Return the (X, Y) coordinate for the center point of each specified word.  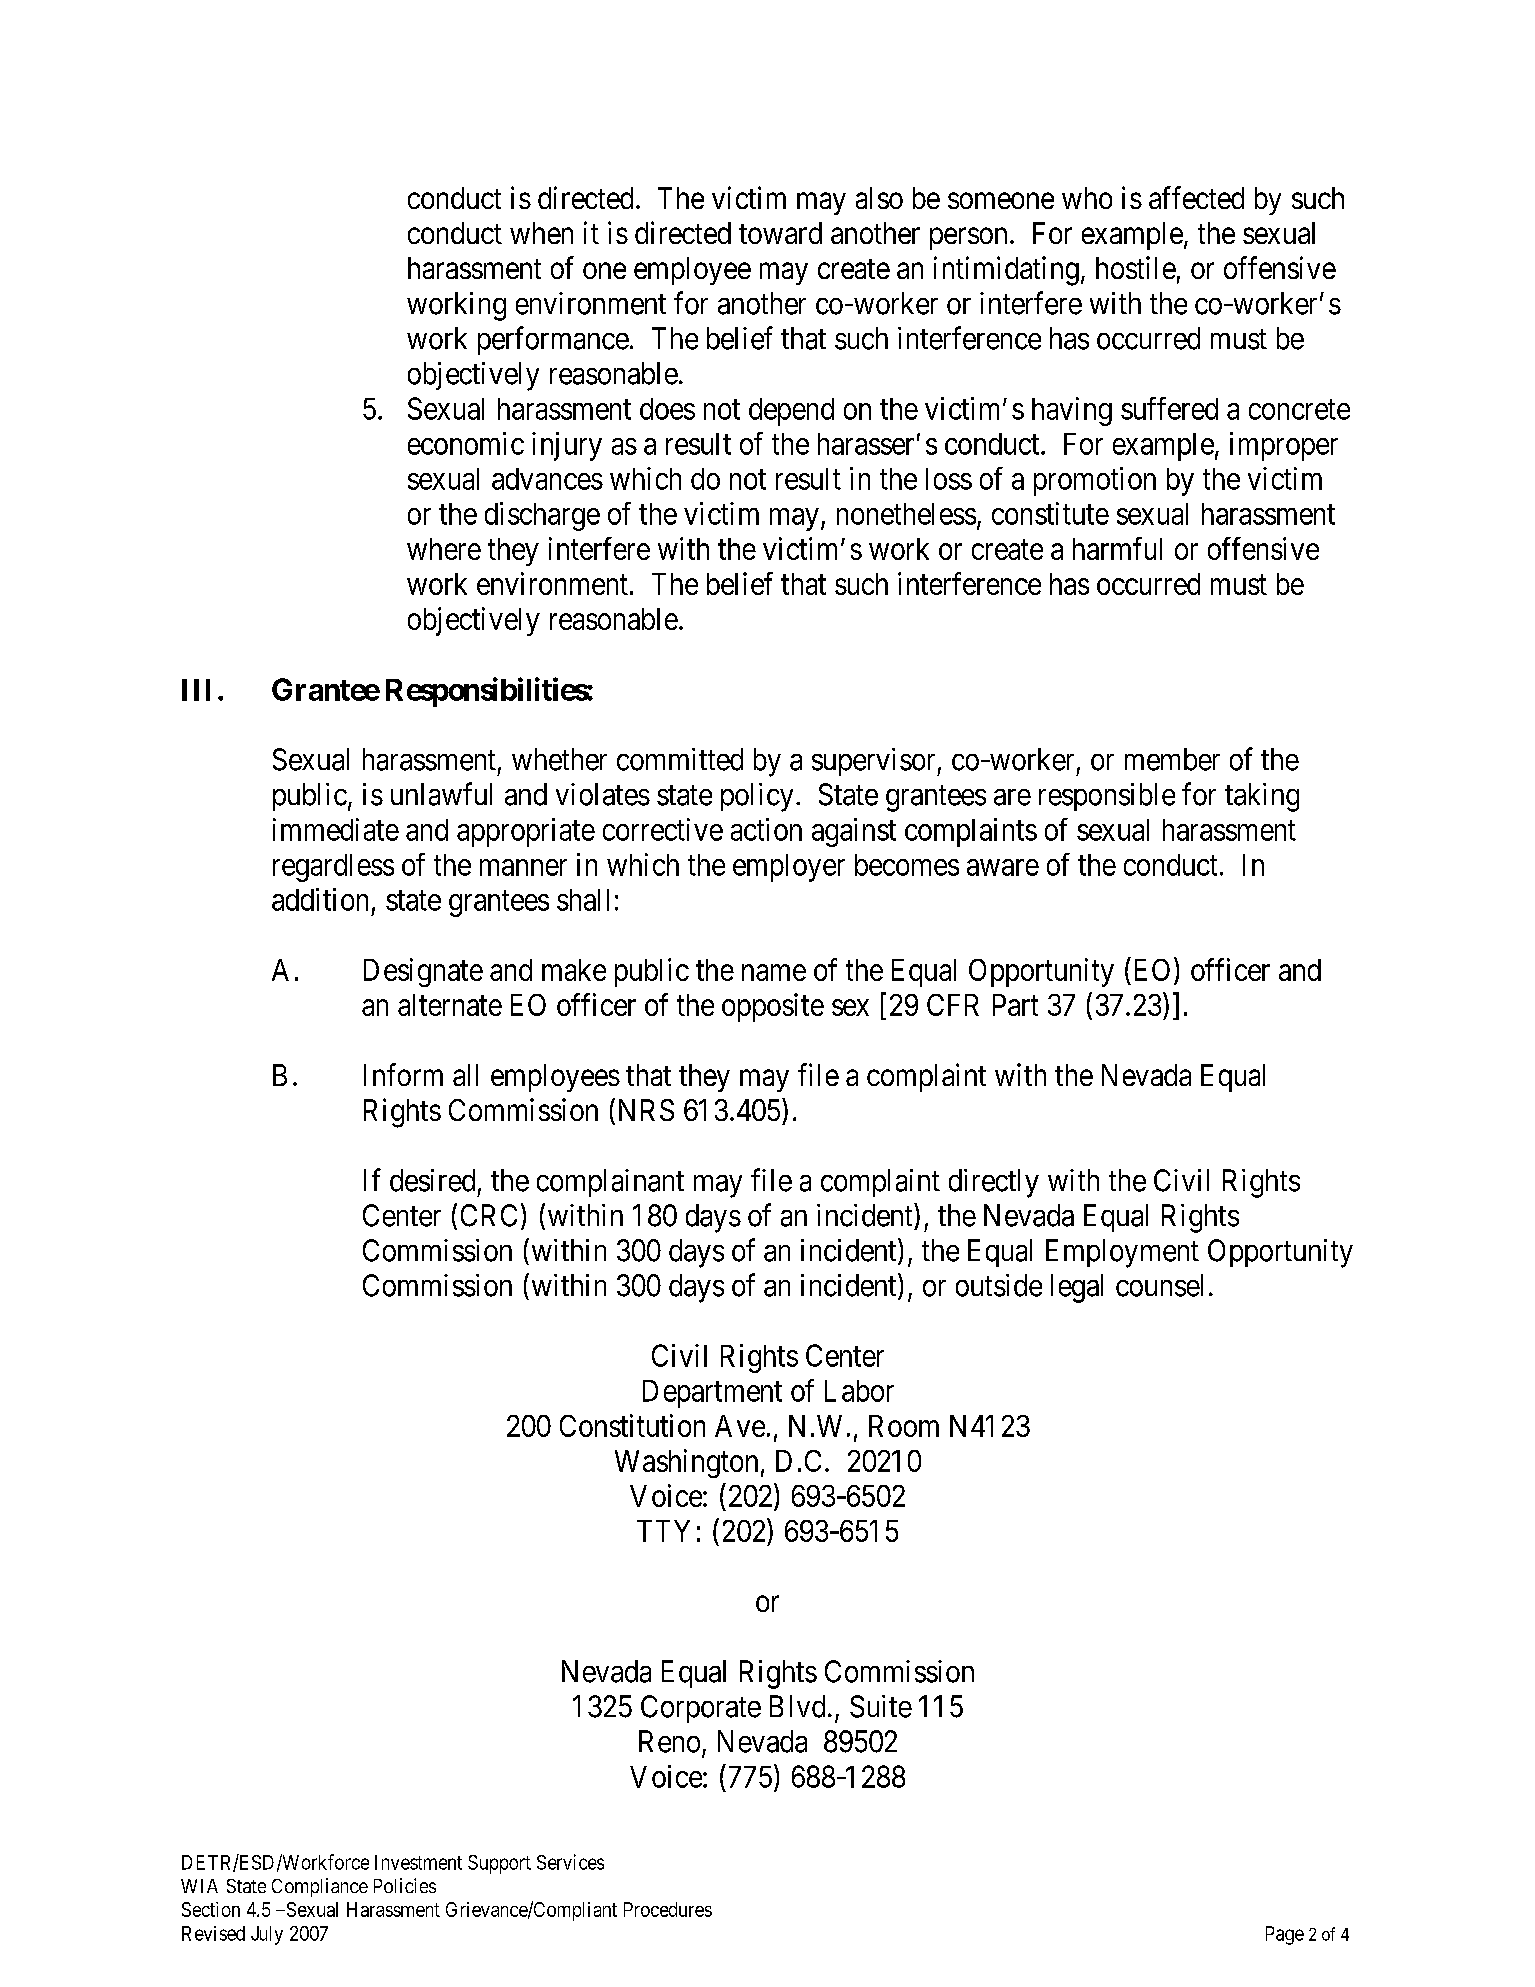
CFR (953, 1005)
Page (1285, 1935)
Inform (403, 1074)
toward (780, 233)
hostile (1136, 267)
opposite (773, 1007)
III (196, 690)
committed (680, 759)
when (541, 233)
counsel (1159, 1285)
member (1172, 759)
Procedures (668, 1909)
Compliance (320, 1887)
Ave (740, 1426)
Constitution (632, 1425)
